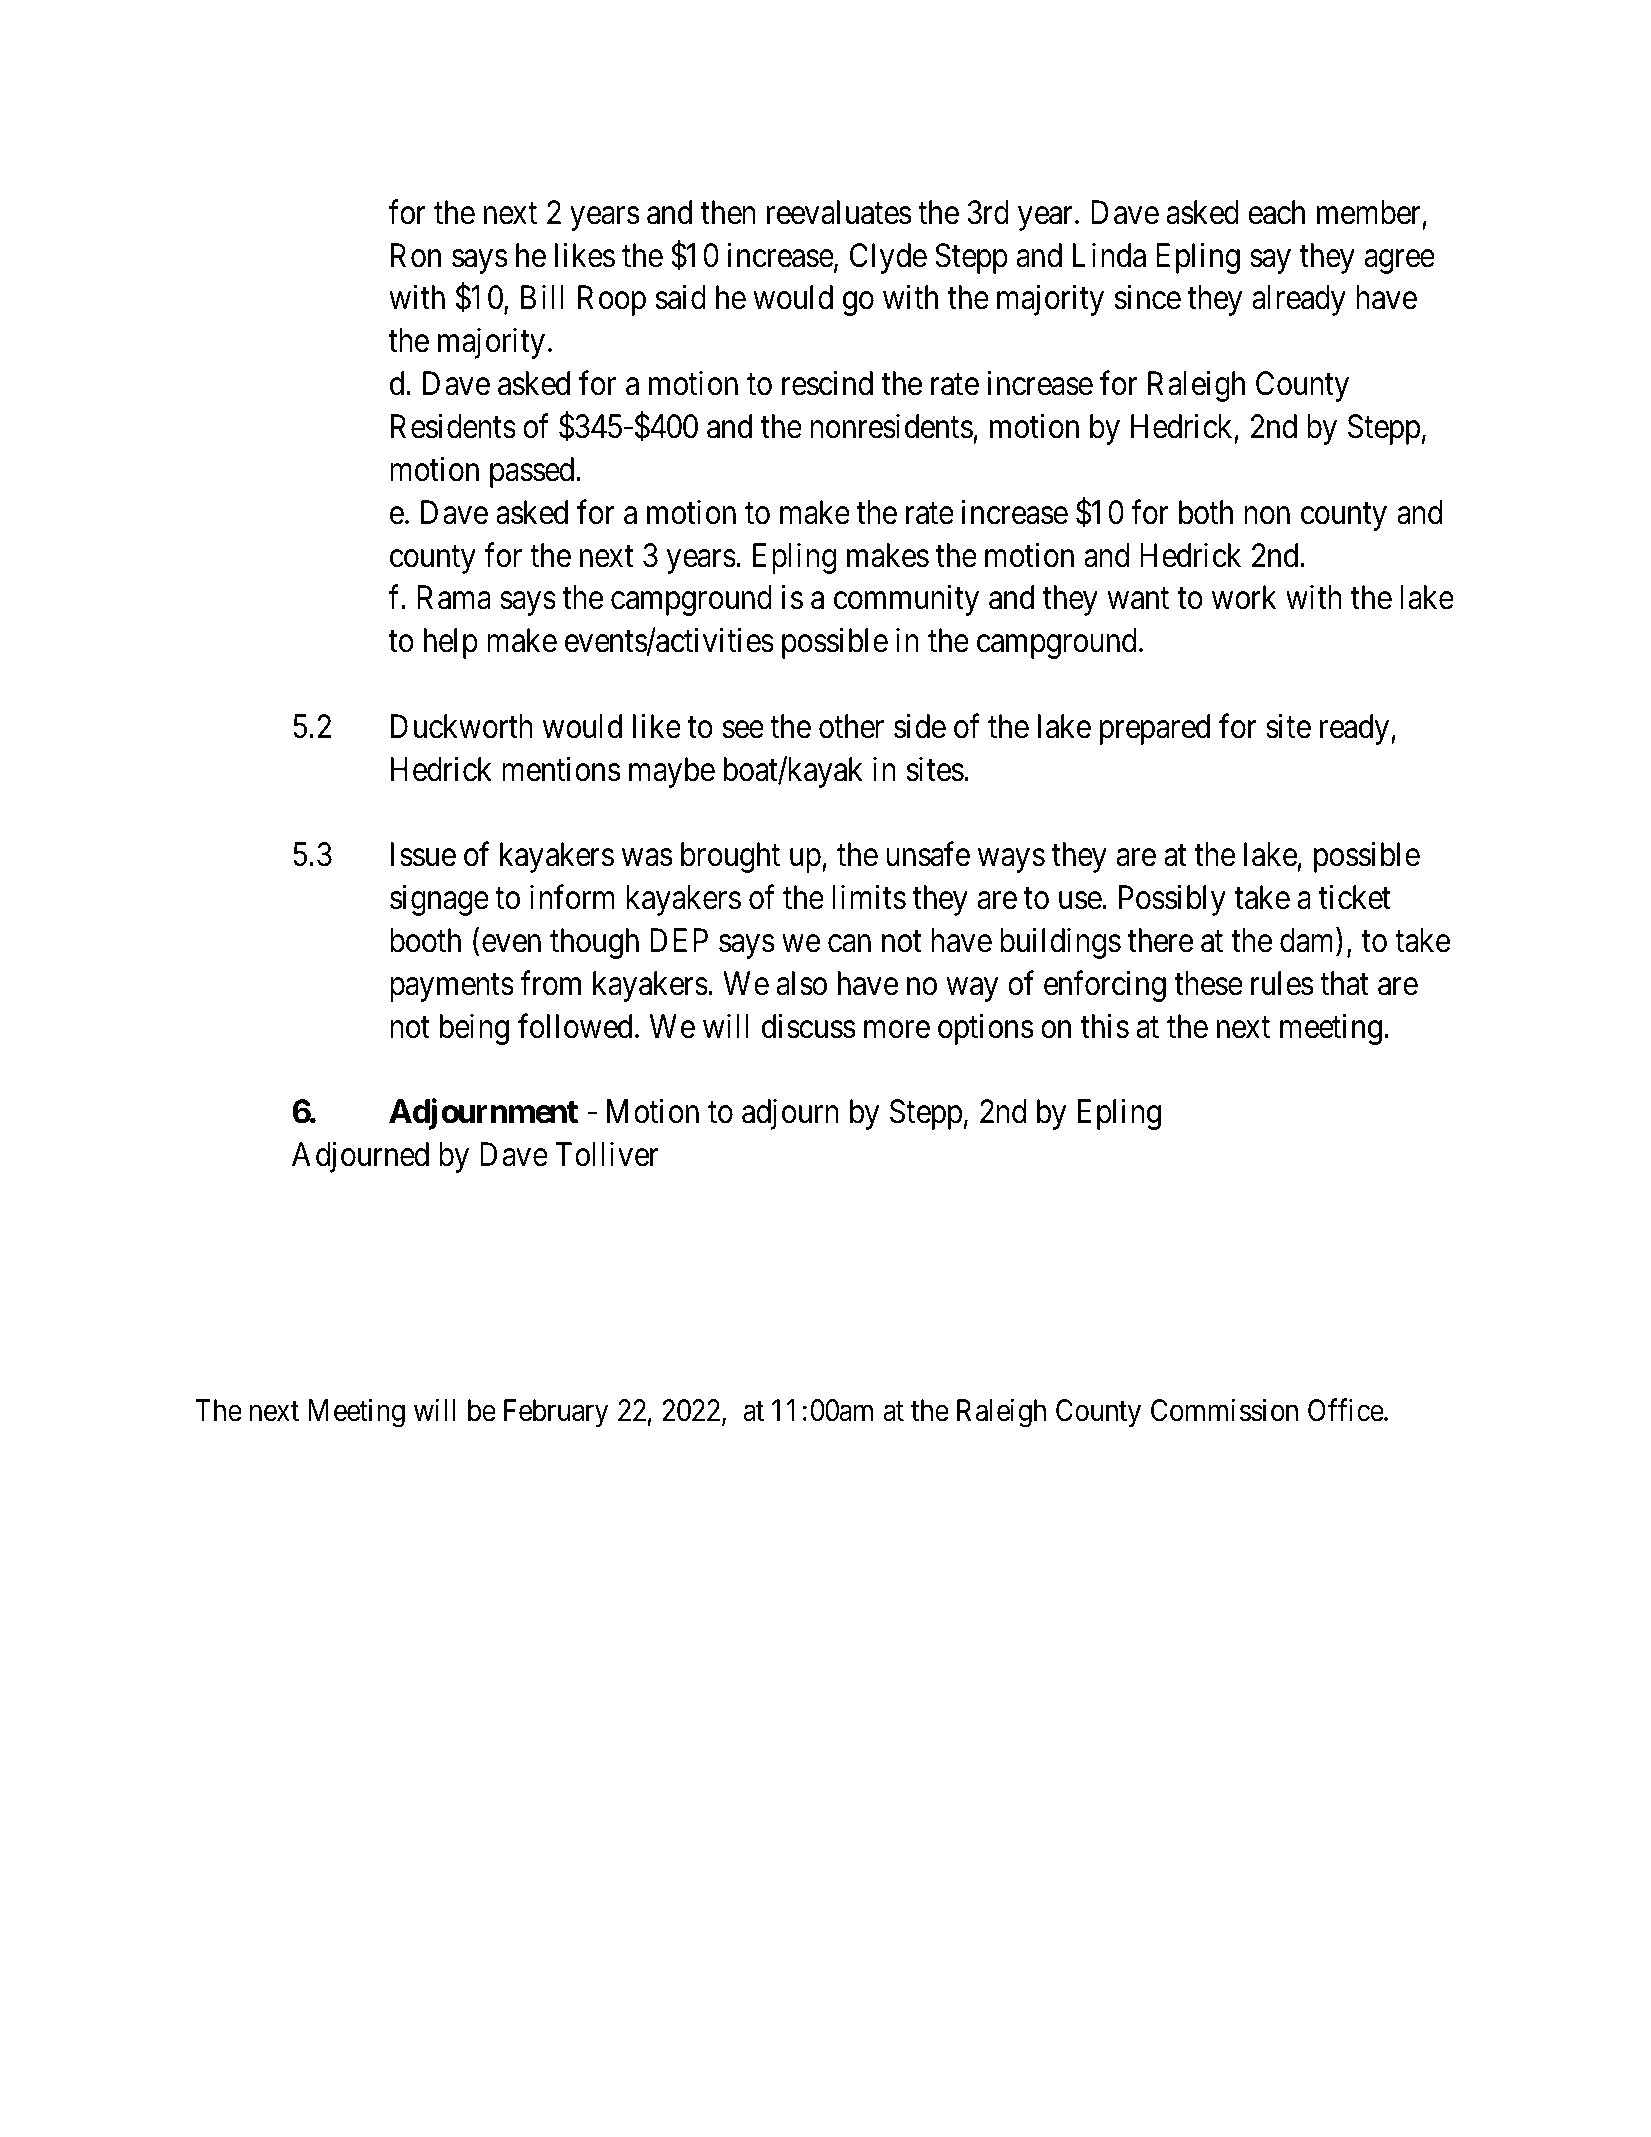 This page has width=1651, height=2137. I want to click on this, so click(1105, 1026).
